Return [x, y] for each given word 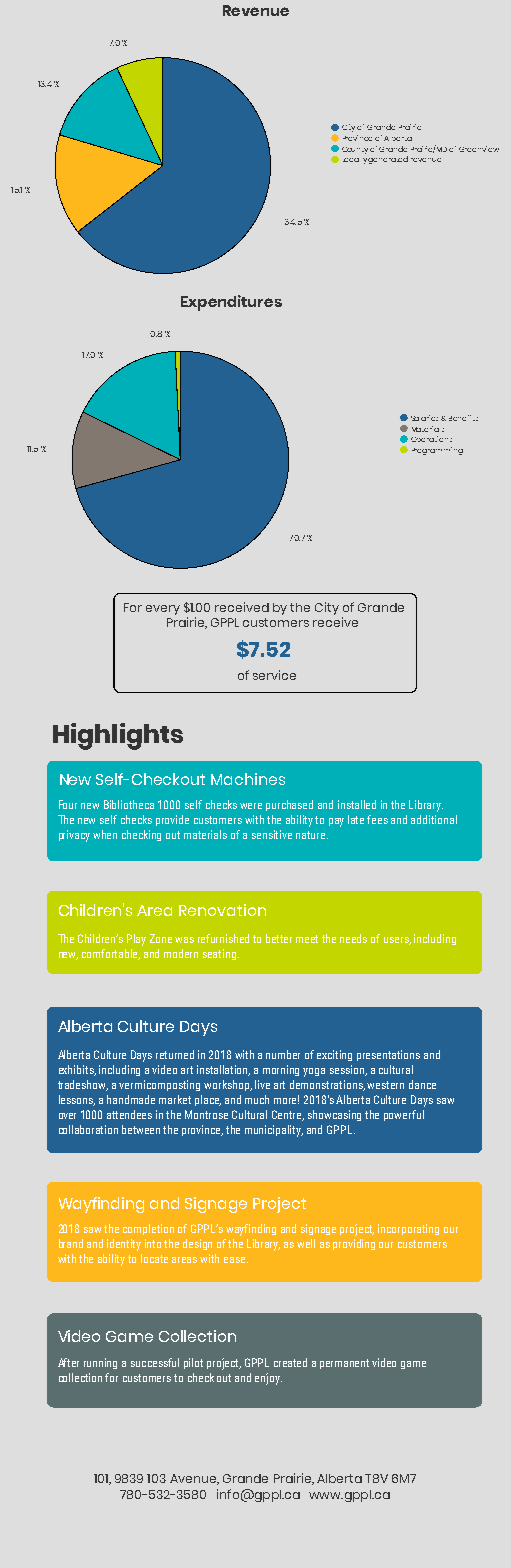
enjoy [268, 1379]
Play [136, 940]
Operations [431, 439]
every [163, 610]
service [274, 675]
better [279, 938]
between [141, 1129]
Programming [437, 451]
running [100, 1363]
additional [434, 819]
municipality [274, 1131]
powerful [404, 1115]
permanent [344, 1364]
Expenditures [231, 303]
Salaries [426, 418]
